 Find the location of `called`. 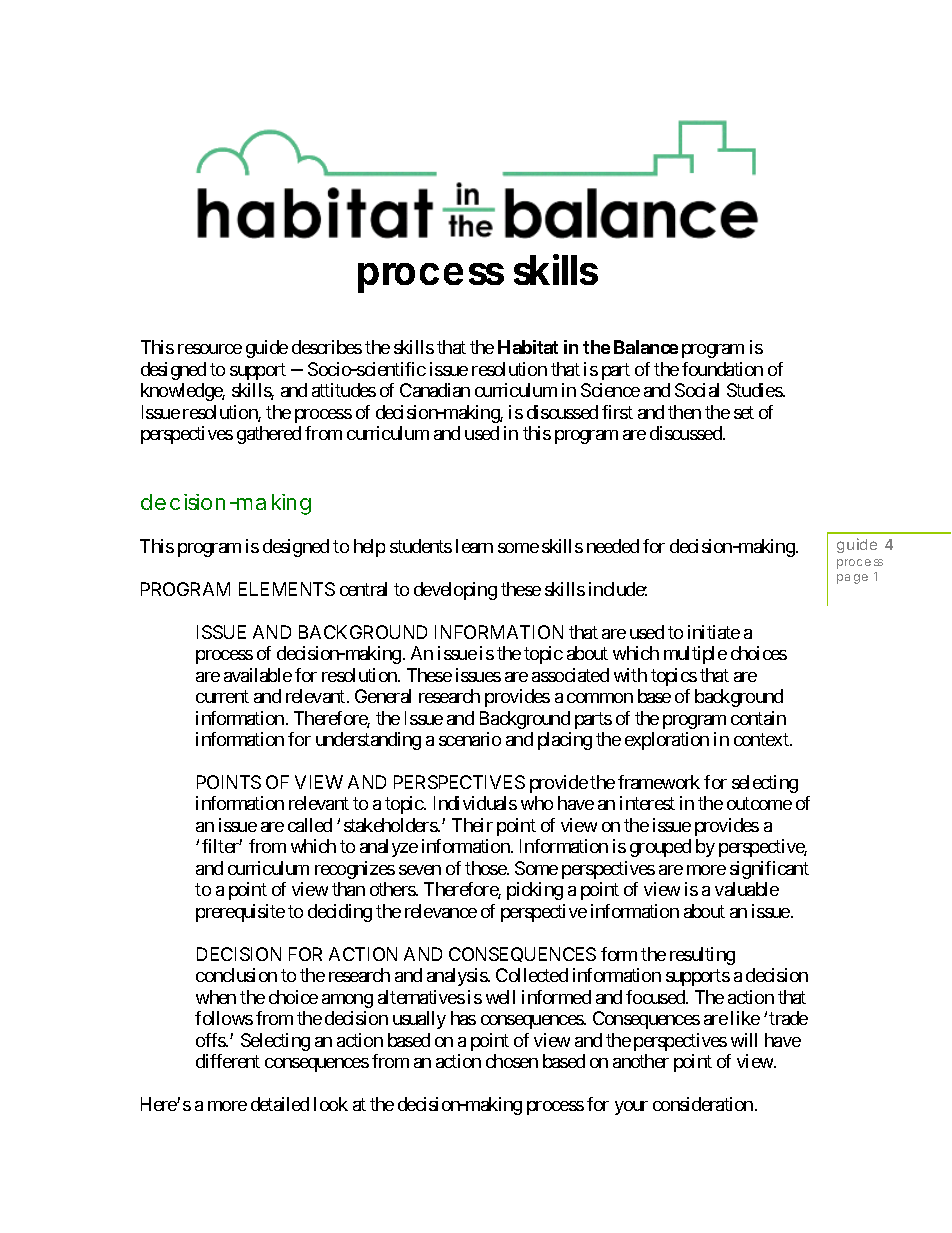

called is located at coordinates (310, 825).
